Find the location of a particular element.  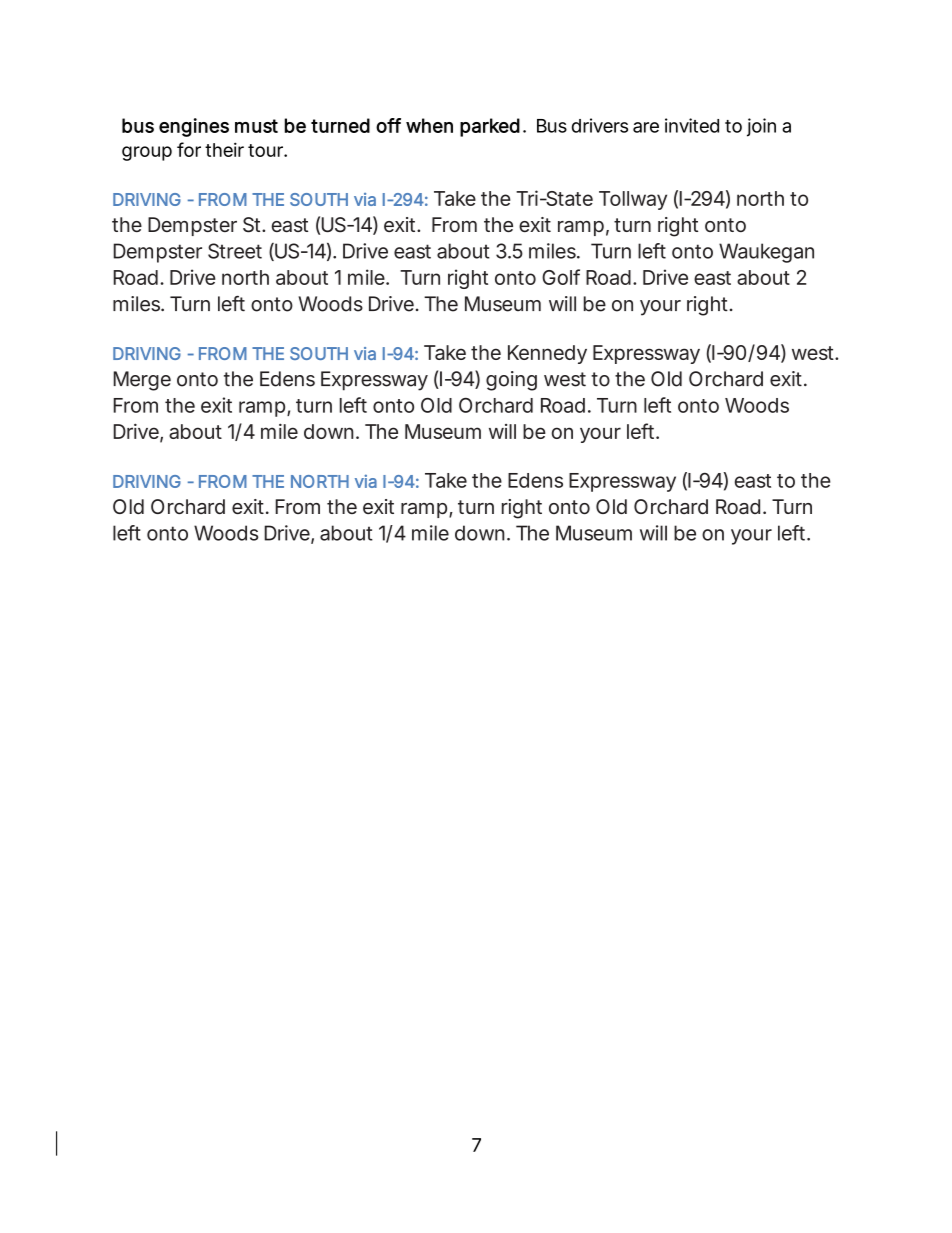

Street is located at coordinates (235, 251).
